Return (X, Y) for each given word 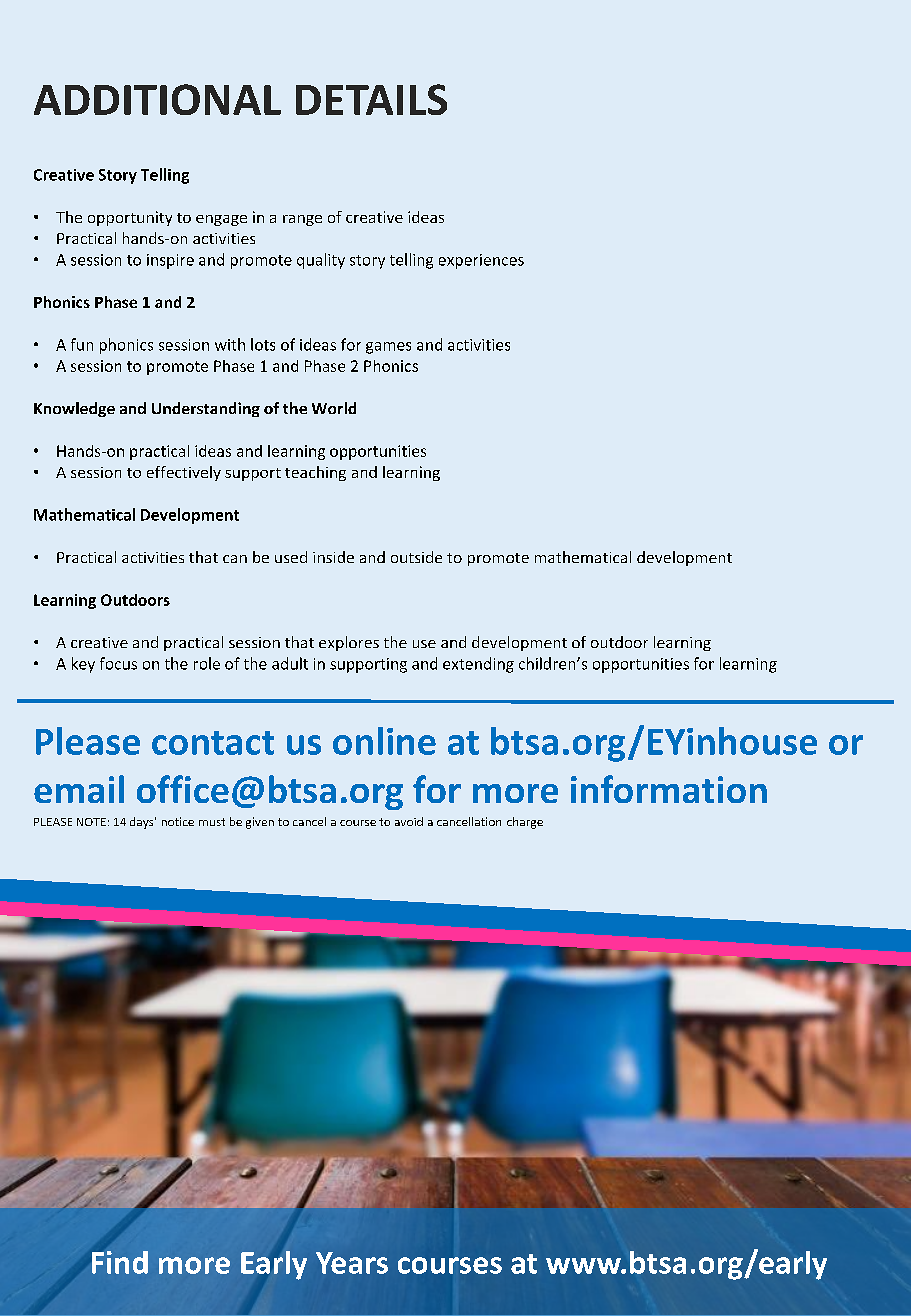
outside (416, 557)
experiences (481, 261)
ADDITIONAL (157, 99)
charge (525, 823)
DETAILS (371, 99)
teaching (315, 473)
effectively (184, 473)
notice (178, 821)
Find (120, 1262)
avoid (409, 821)
